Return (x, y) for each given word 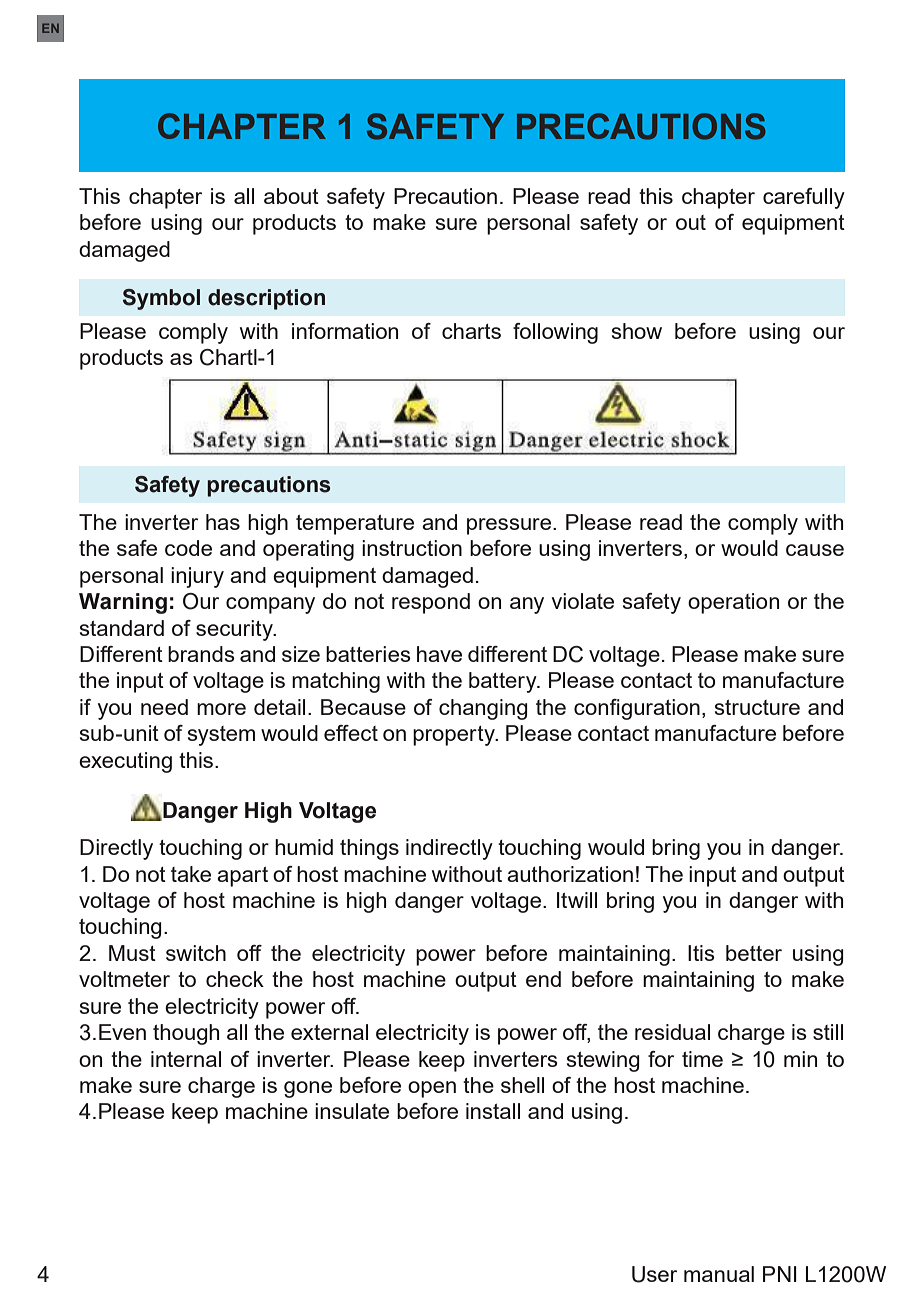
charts (471, 331)
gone (308, 1089)
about (291, 196)
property (455, 736)
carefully (804, 198)
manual (719, 1274)
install (493, 1111)
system (221, 736)
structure (757, 707)
